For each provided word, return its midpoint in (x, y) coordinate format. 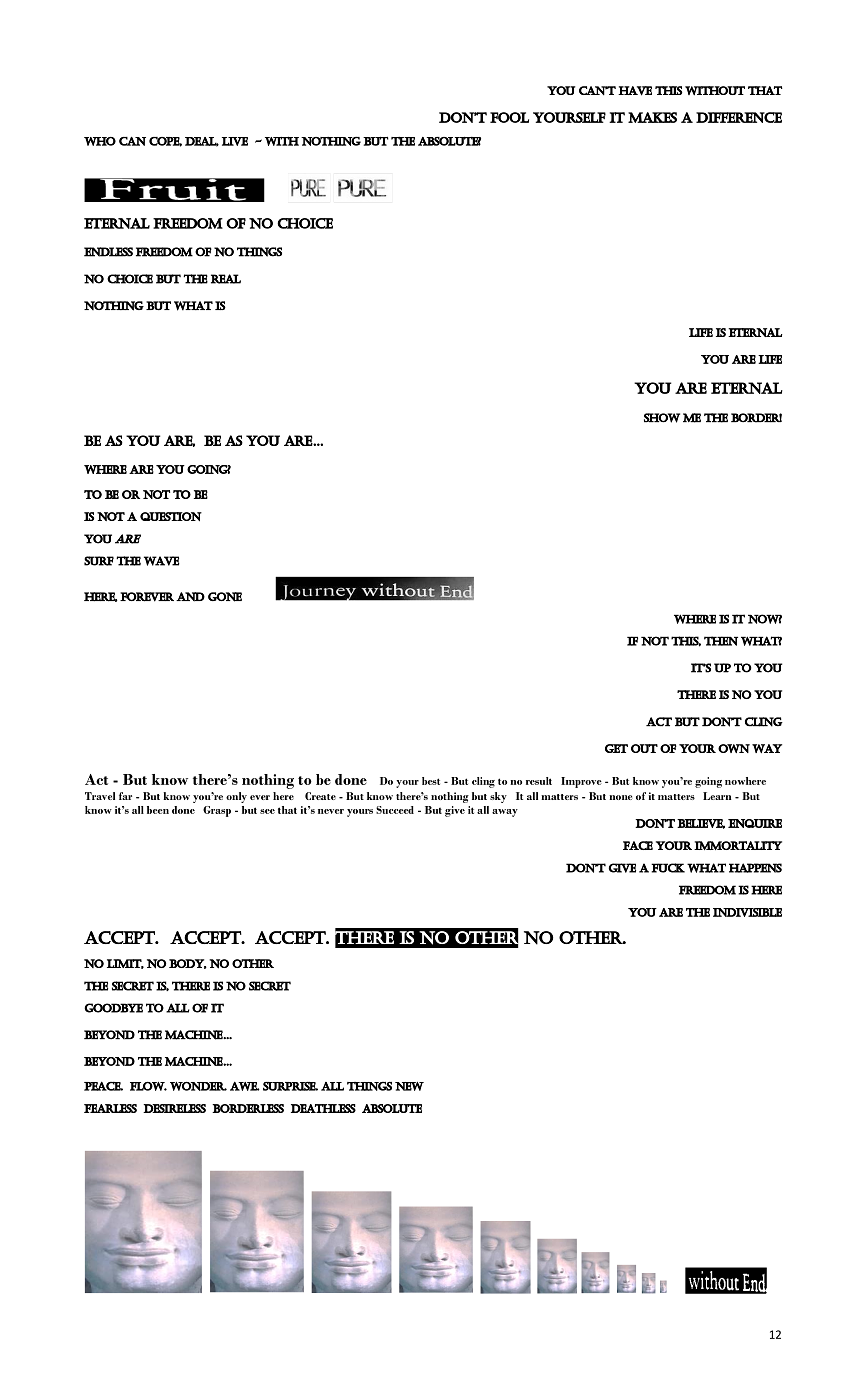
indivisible (747, 912)
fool (509, 117)
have (635, 91)
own (734, 748)
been (158, 810)
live (235, 141)
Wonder (198, 1086)
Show (662, 418)
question (171, 516)
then (721, 641)
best (431, 781)
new (409, 1086)
